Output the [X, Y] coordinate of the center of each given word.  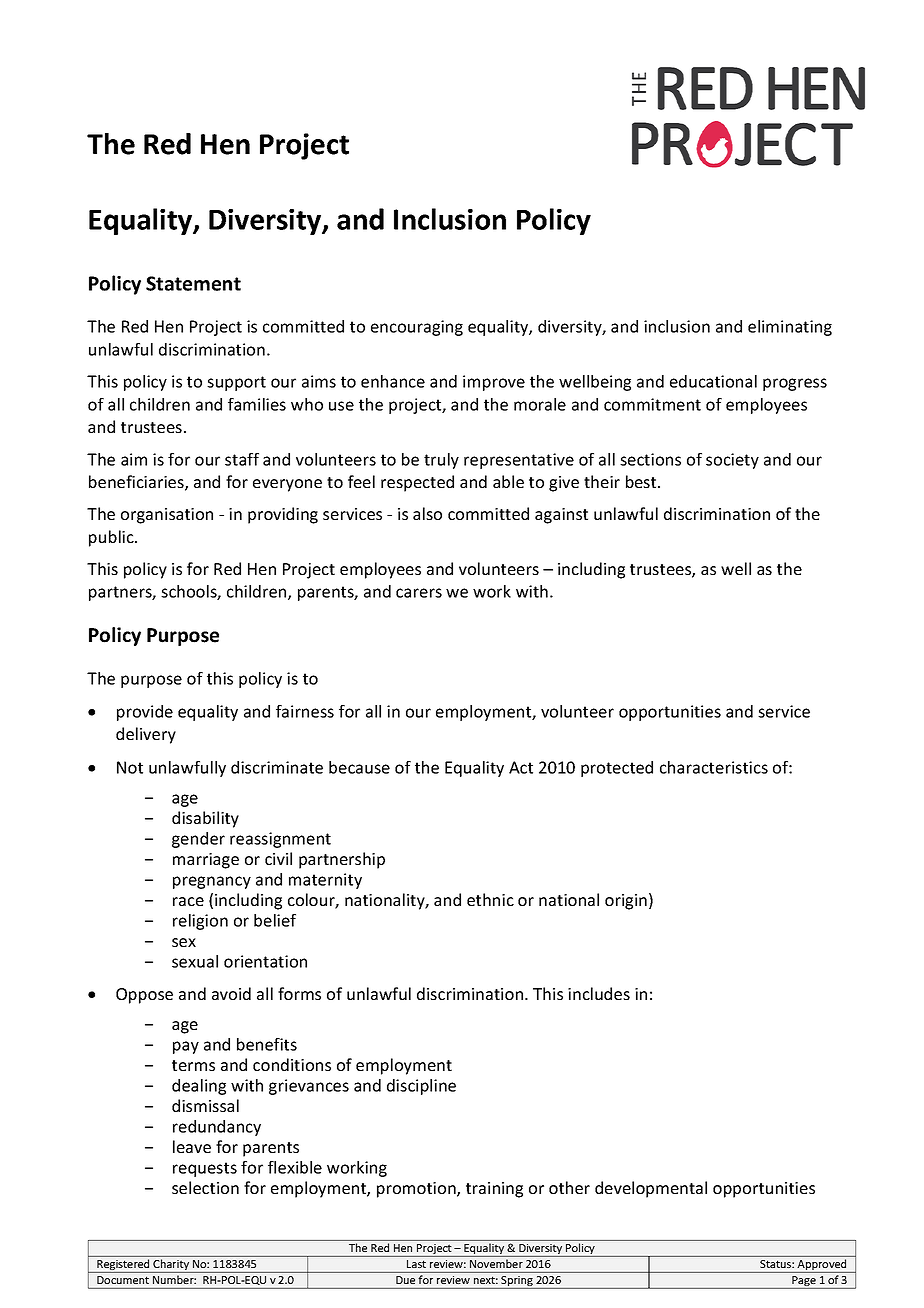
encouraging [417, 328]
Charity [171, 1266]
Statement [193, 283]
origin [626, 902]
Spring [517, 1282]
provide [145, 713]
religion [200, 922]
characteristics [714, 767]
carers [419, 593]
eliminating [790, 328]
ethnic [490, 899]
